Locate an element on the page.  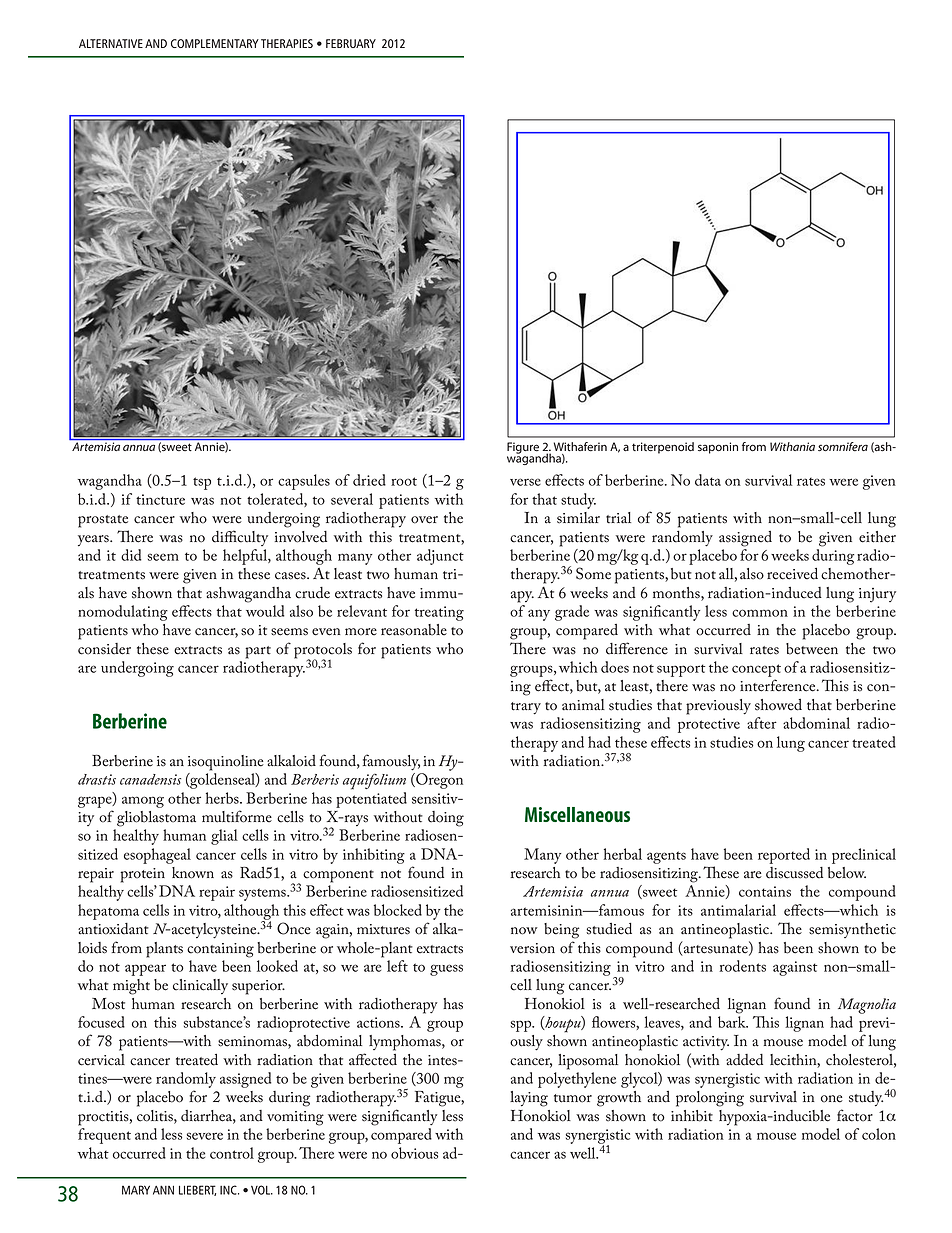
FEBRUARY is located at coordinates (351, 43).
